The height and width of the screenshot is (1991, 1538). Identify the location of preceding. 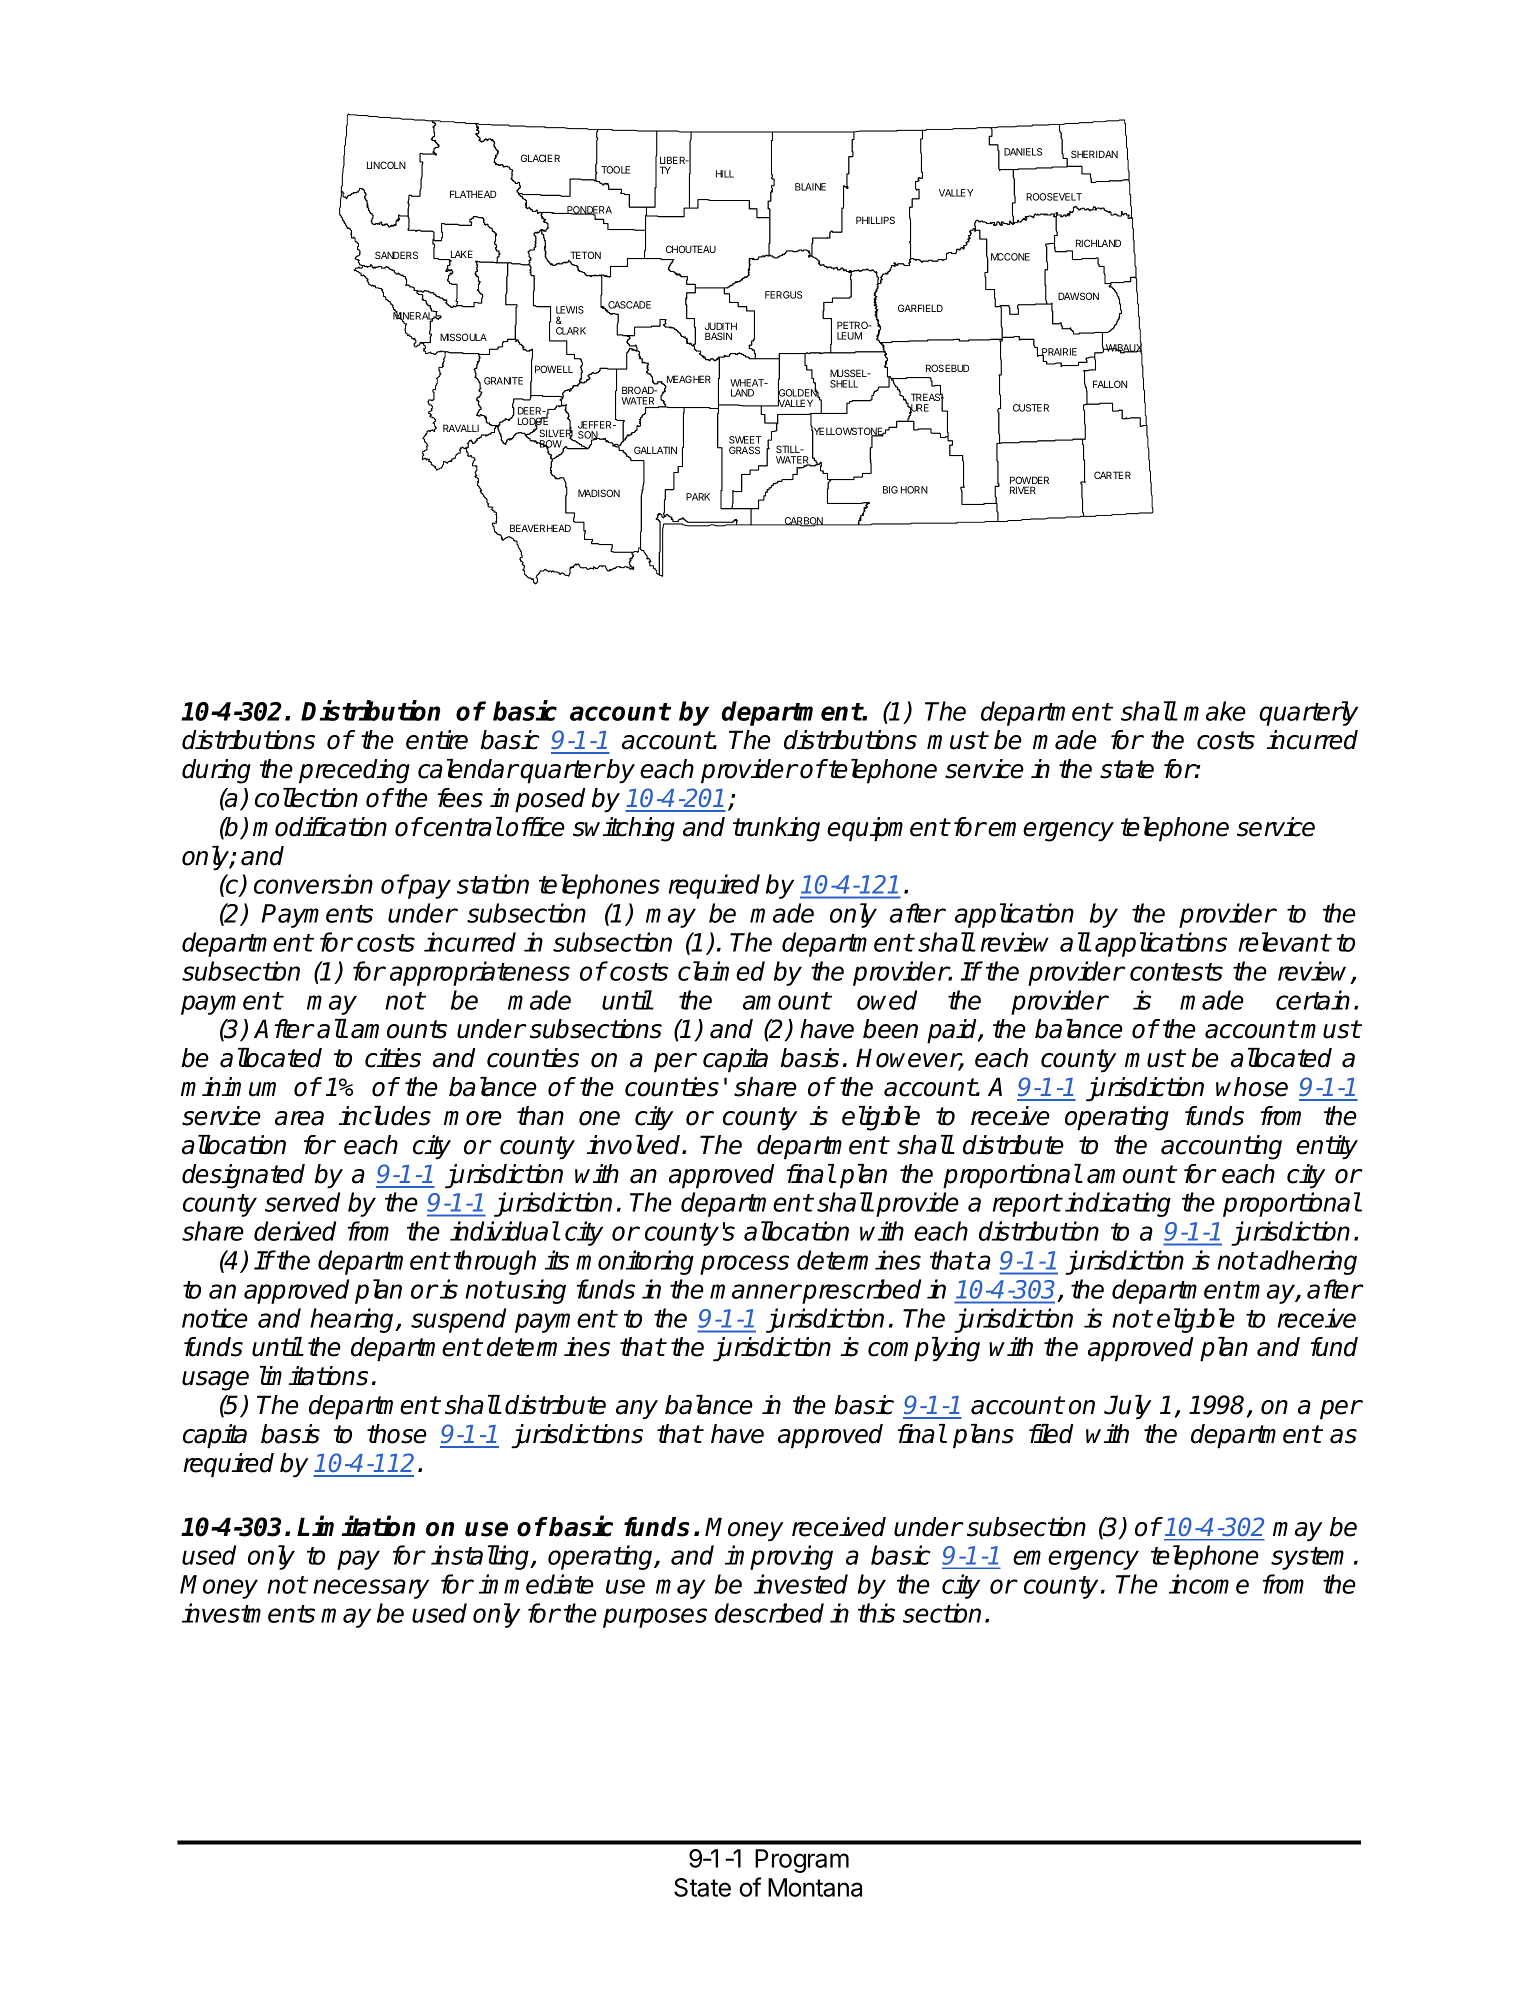
(354, 771).
